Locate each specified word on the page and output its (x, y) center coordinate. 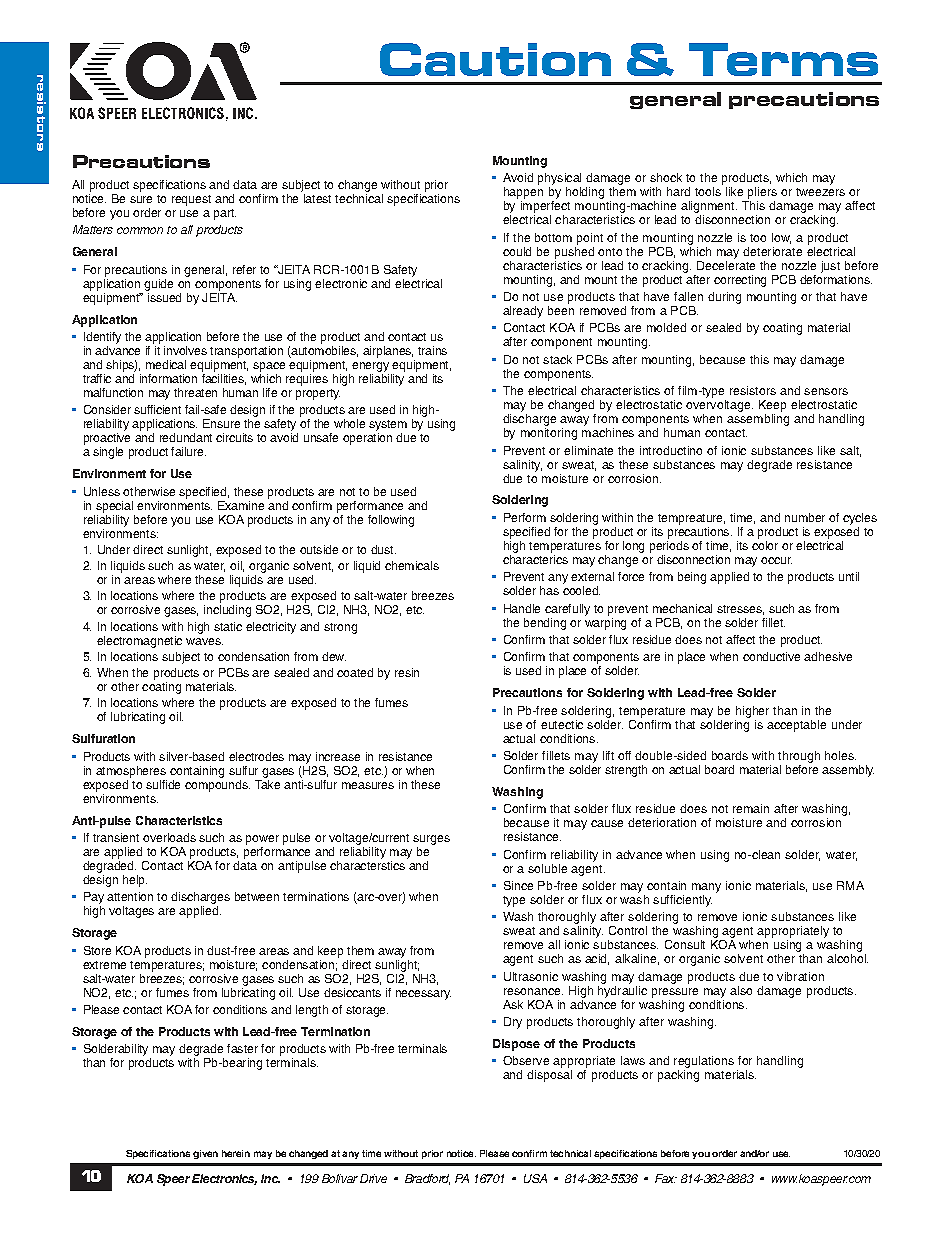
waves (204, 641)
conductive (771, 656)
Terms (783, 59)
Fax (666, 1178)
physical (559, 179)
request (191, 200)
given (205, 1154)
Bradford (427, 1179)
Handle (522, 608)
